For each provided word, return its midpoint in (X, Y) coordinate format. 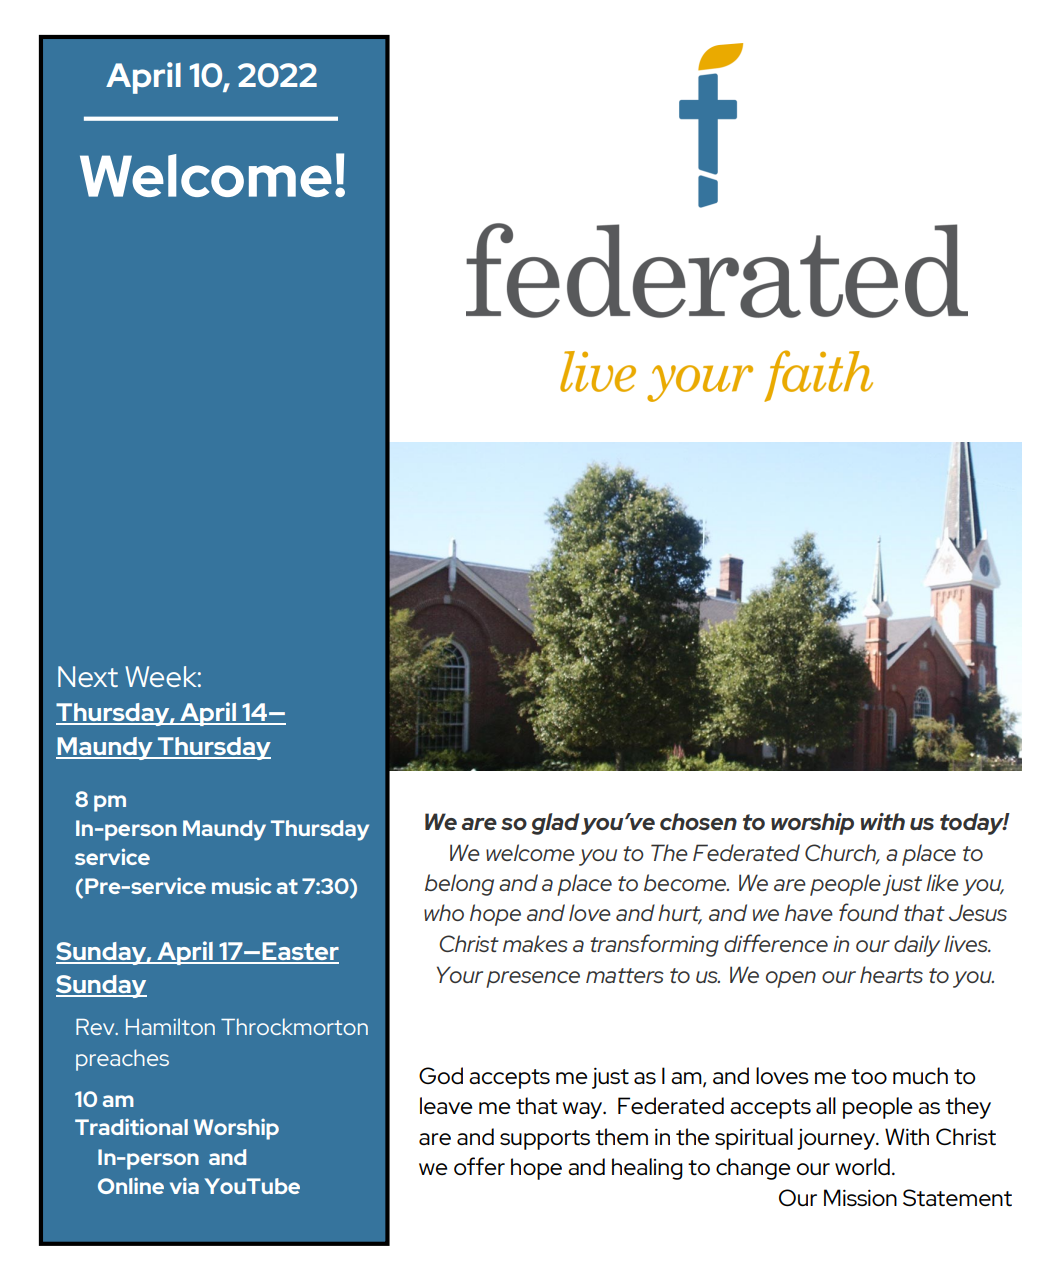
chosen (698, 821)
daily (917, 946)
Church (842, 853)
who (444, 912)
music (242, 885)
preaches (122, 1060)
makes (535, 943)
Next (88, 676)
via (184, 1185)
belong (459, 885)
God (441, 1075)
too (869, 1077)
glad (556, 824)
